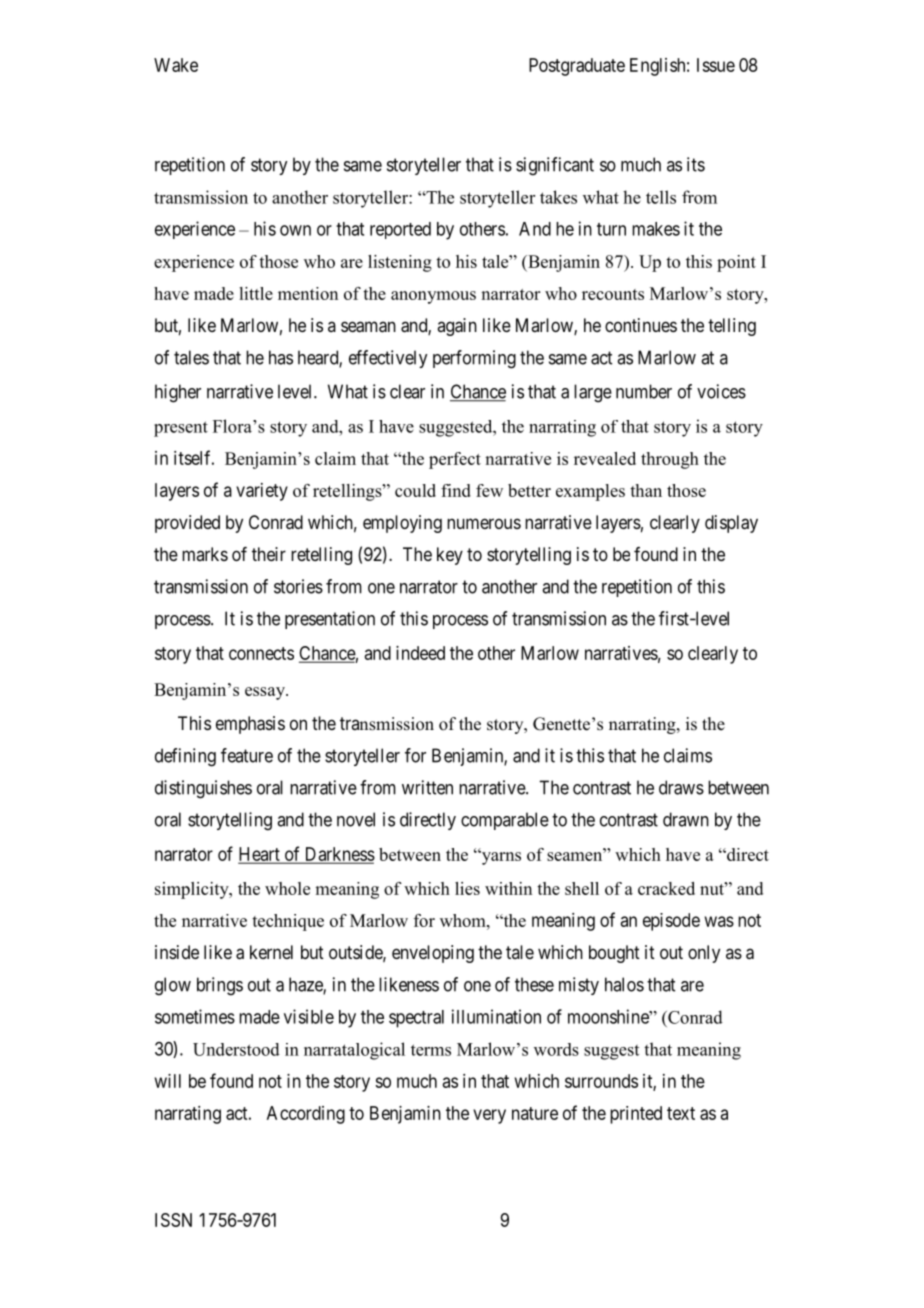 The width and height of the screenshot is (924, 1308). Describe the element at coordinates (173, 1220) in the screenshot. I see `ISSN` at that location.
